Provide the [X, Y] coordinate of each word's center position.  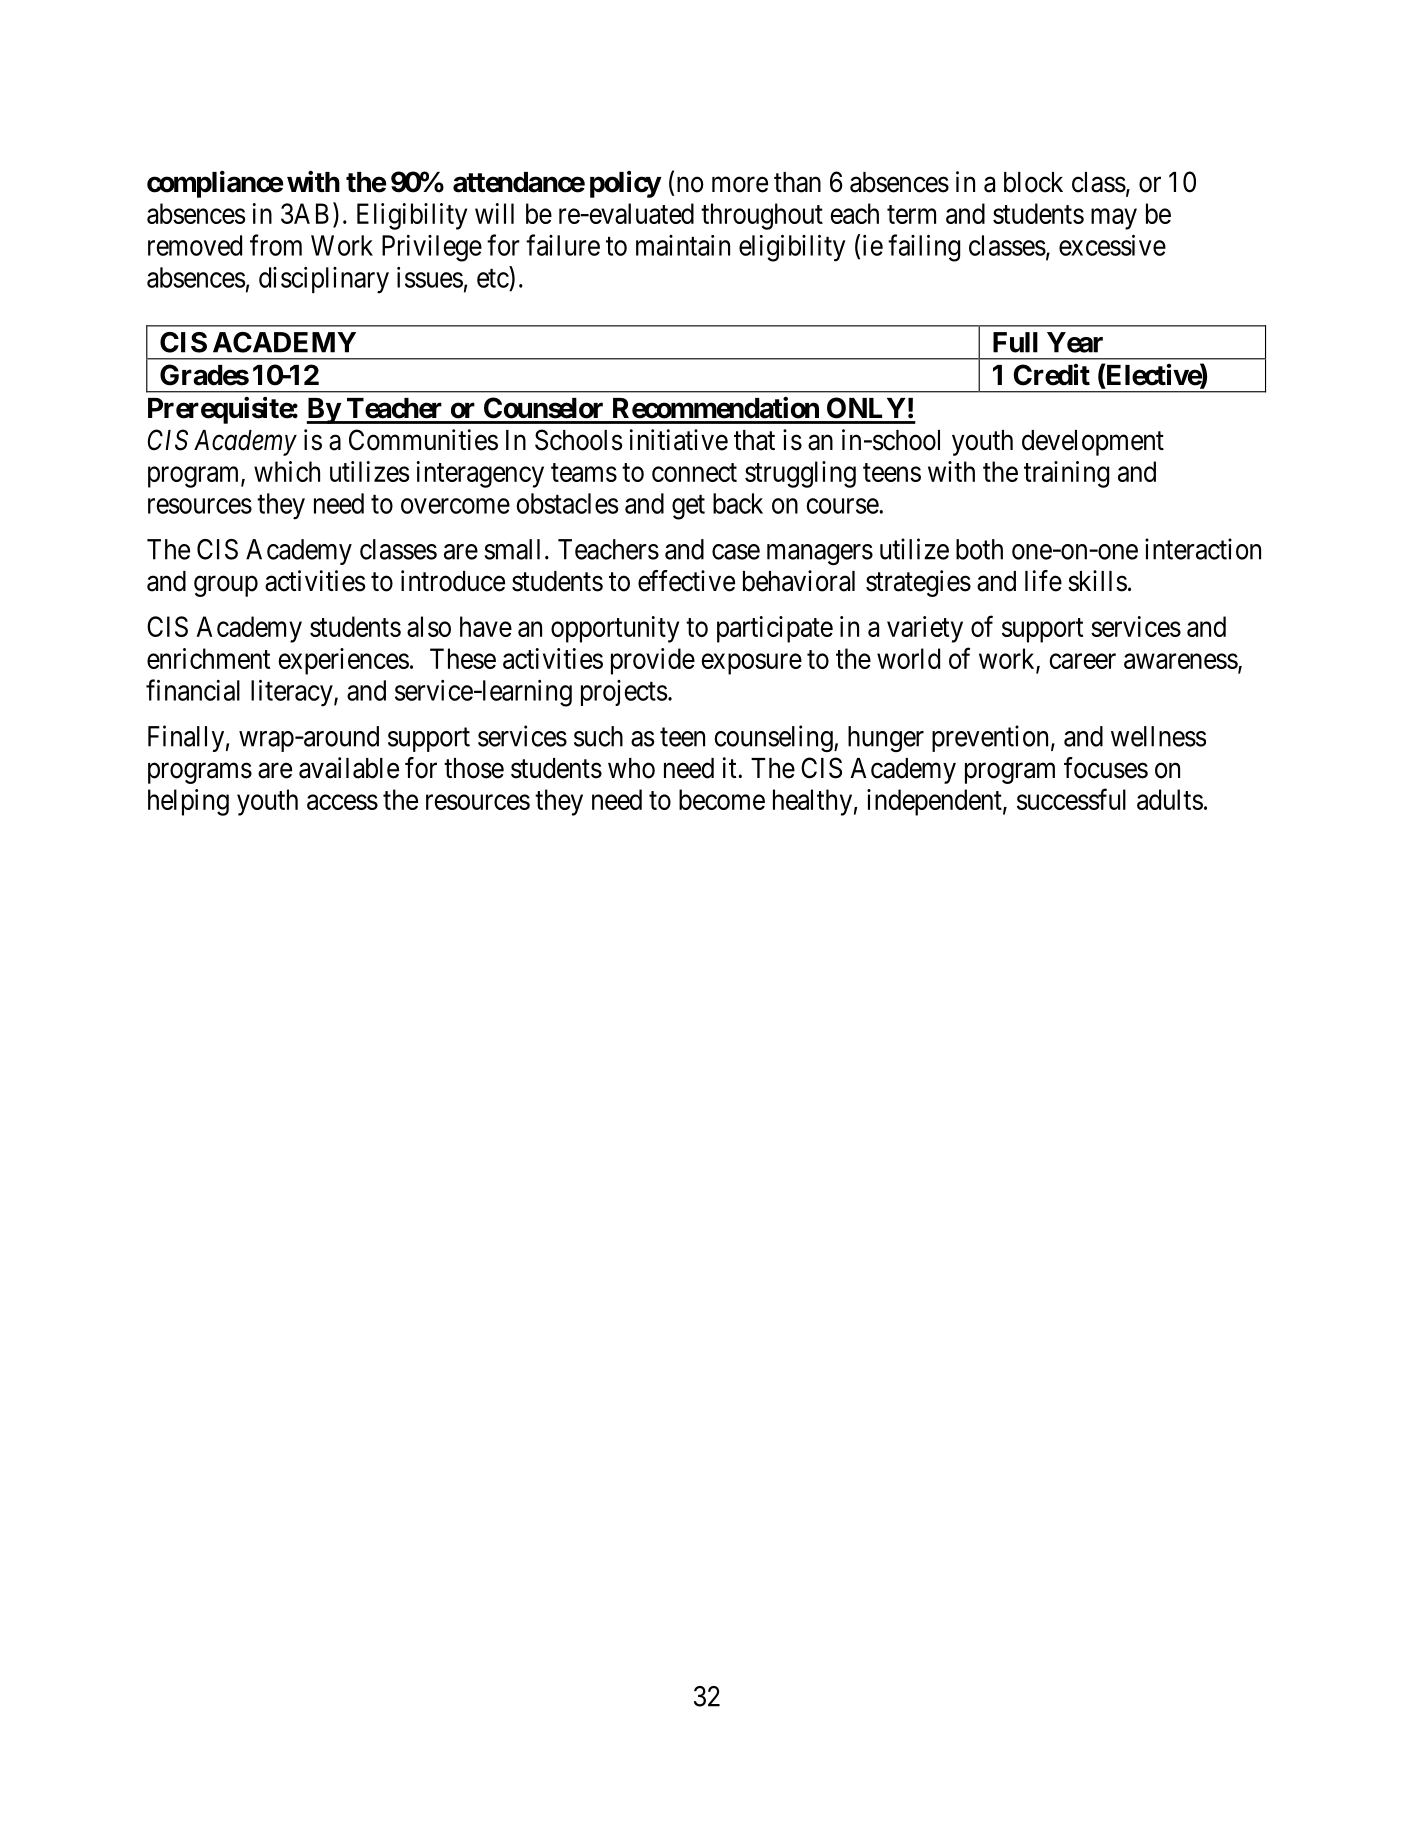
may [1114, 219]
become [722, 799]
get [688, 507]
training [1066, 474]
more [740, 185]
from [276, 245]
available [349, 768]
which [287, 471]
